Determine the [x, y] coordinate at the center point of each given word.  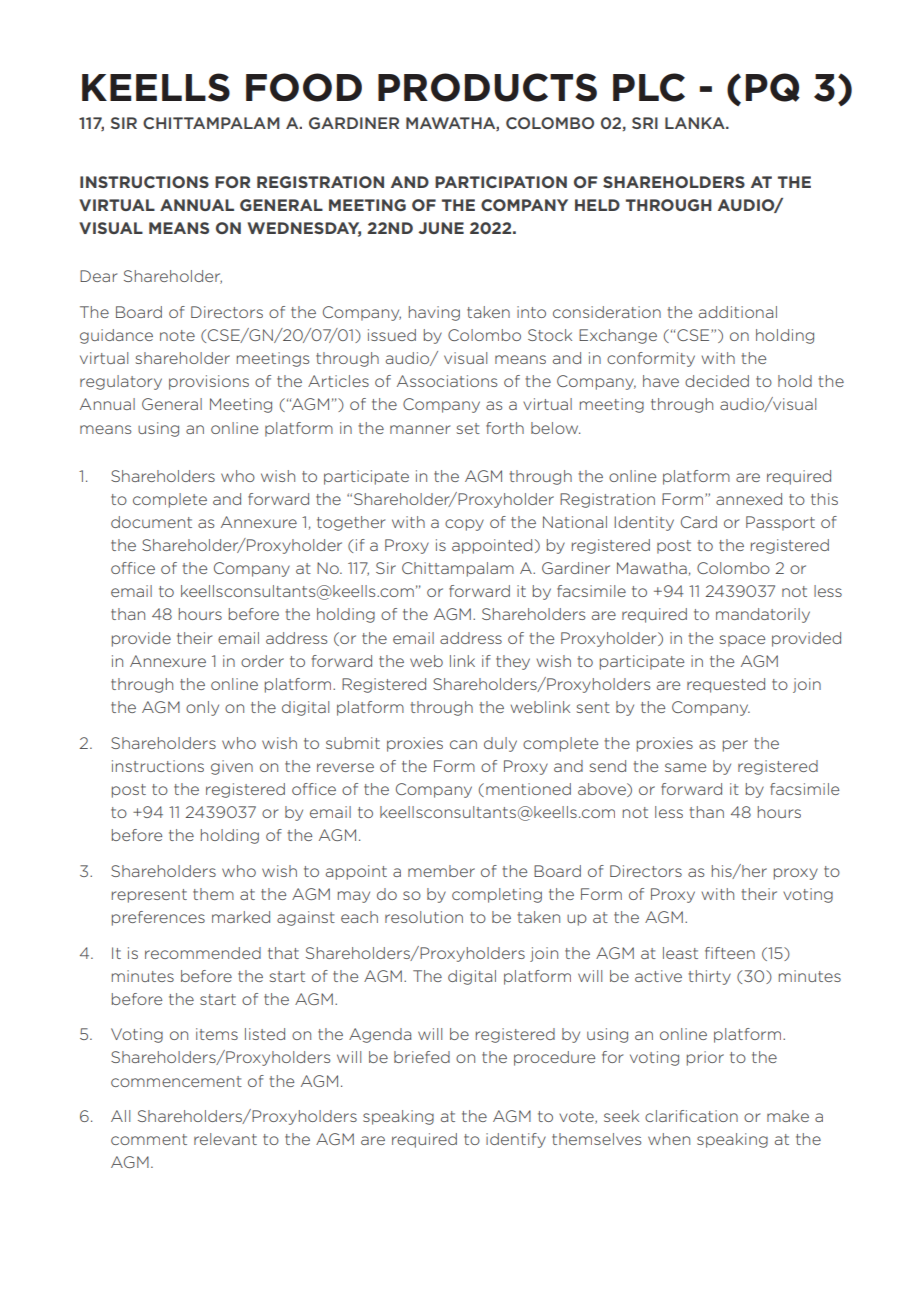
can [463, 744]
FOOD [304, 87]
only [202, 708]
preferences [158, 918]
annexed [749, 499]
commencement [176, 1081]
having [434, 313]
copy [464, 525]
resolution [424, 917]
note [177, 335]
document [151, 522]
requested [726, 685]
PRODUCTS [487, 87]
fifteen [730, 953]
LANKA [696, 123]
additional [738, 312]
